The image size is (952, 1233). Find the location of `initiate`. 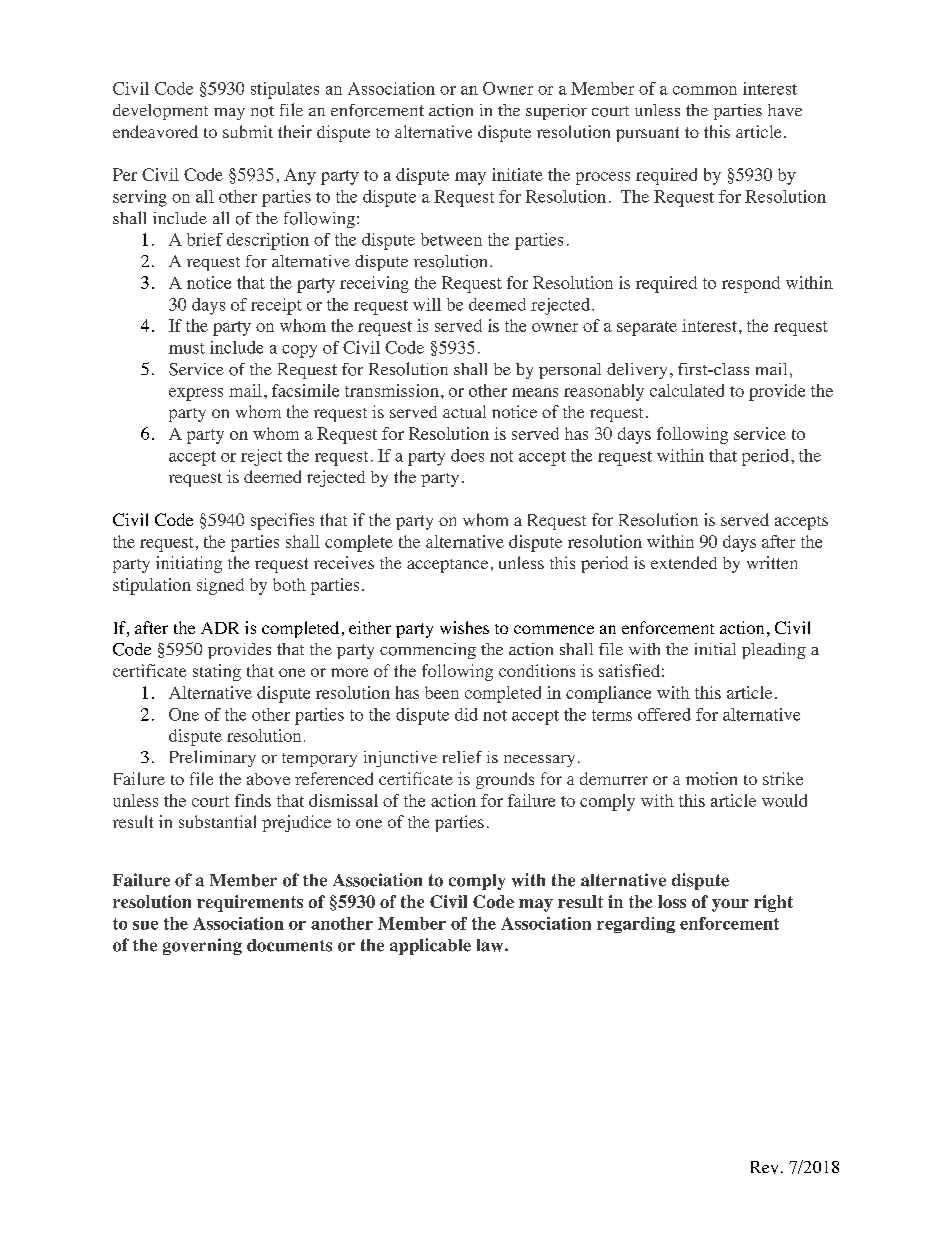

initiate is located at coordinates (517, 174).
